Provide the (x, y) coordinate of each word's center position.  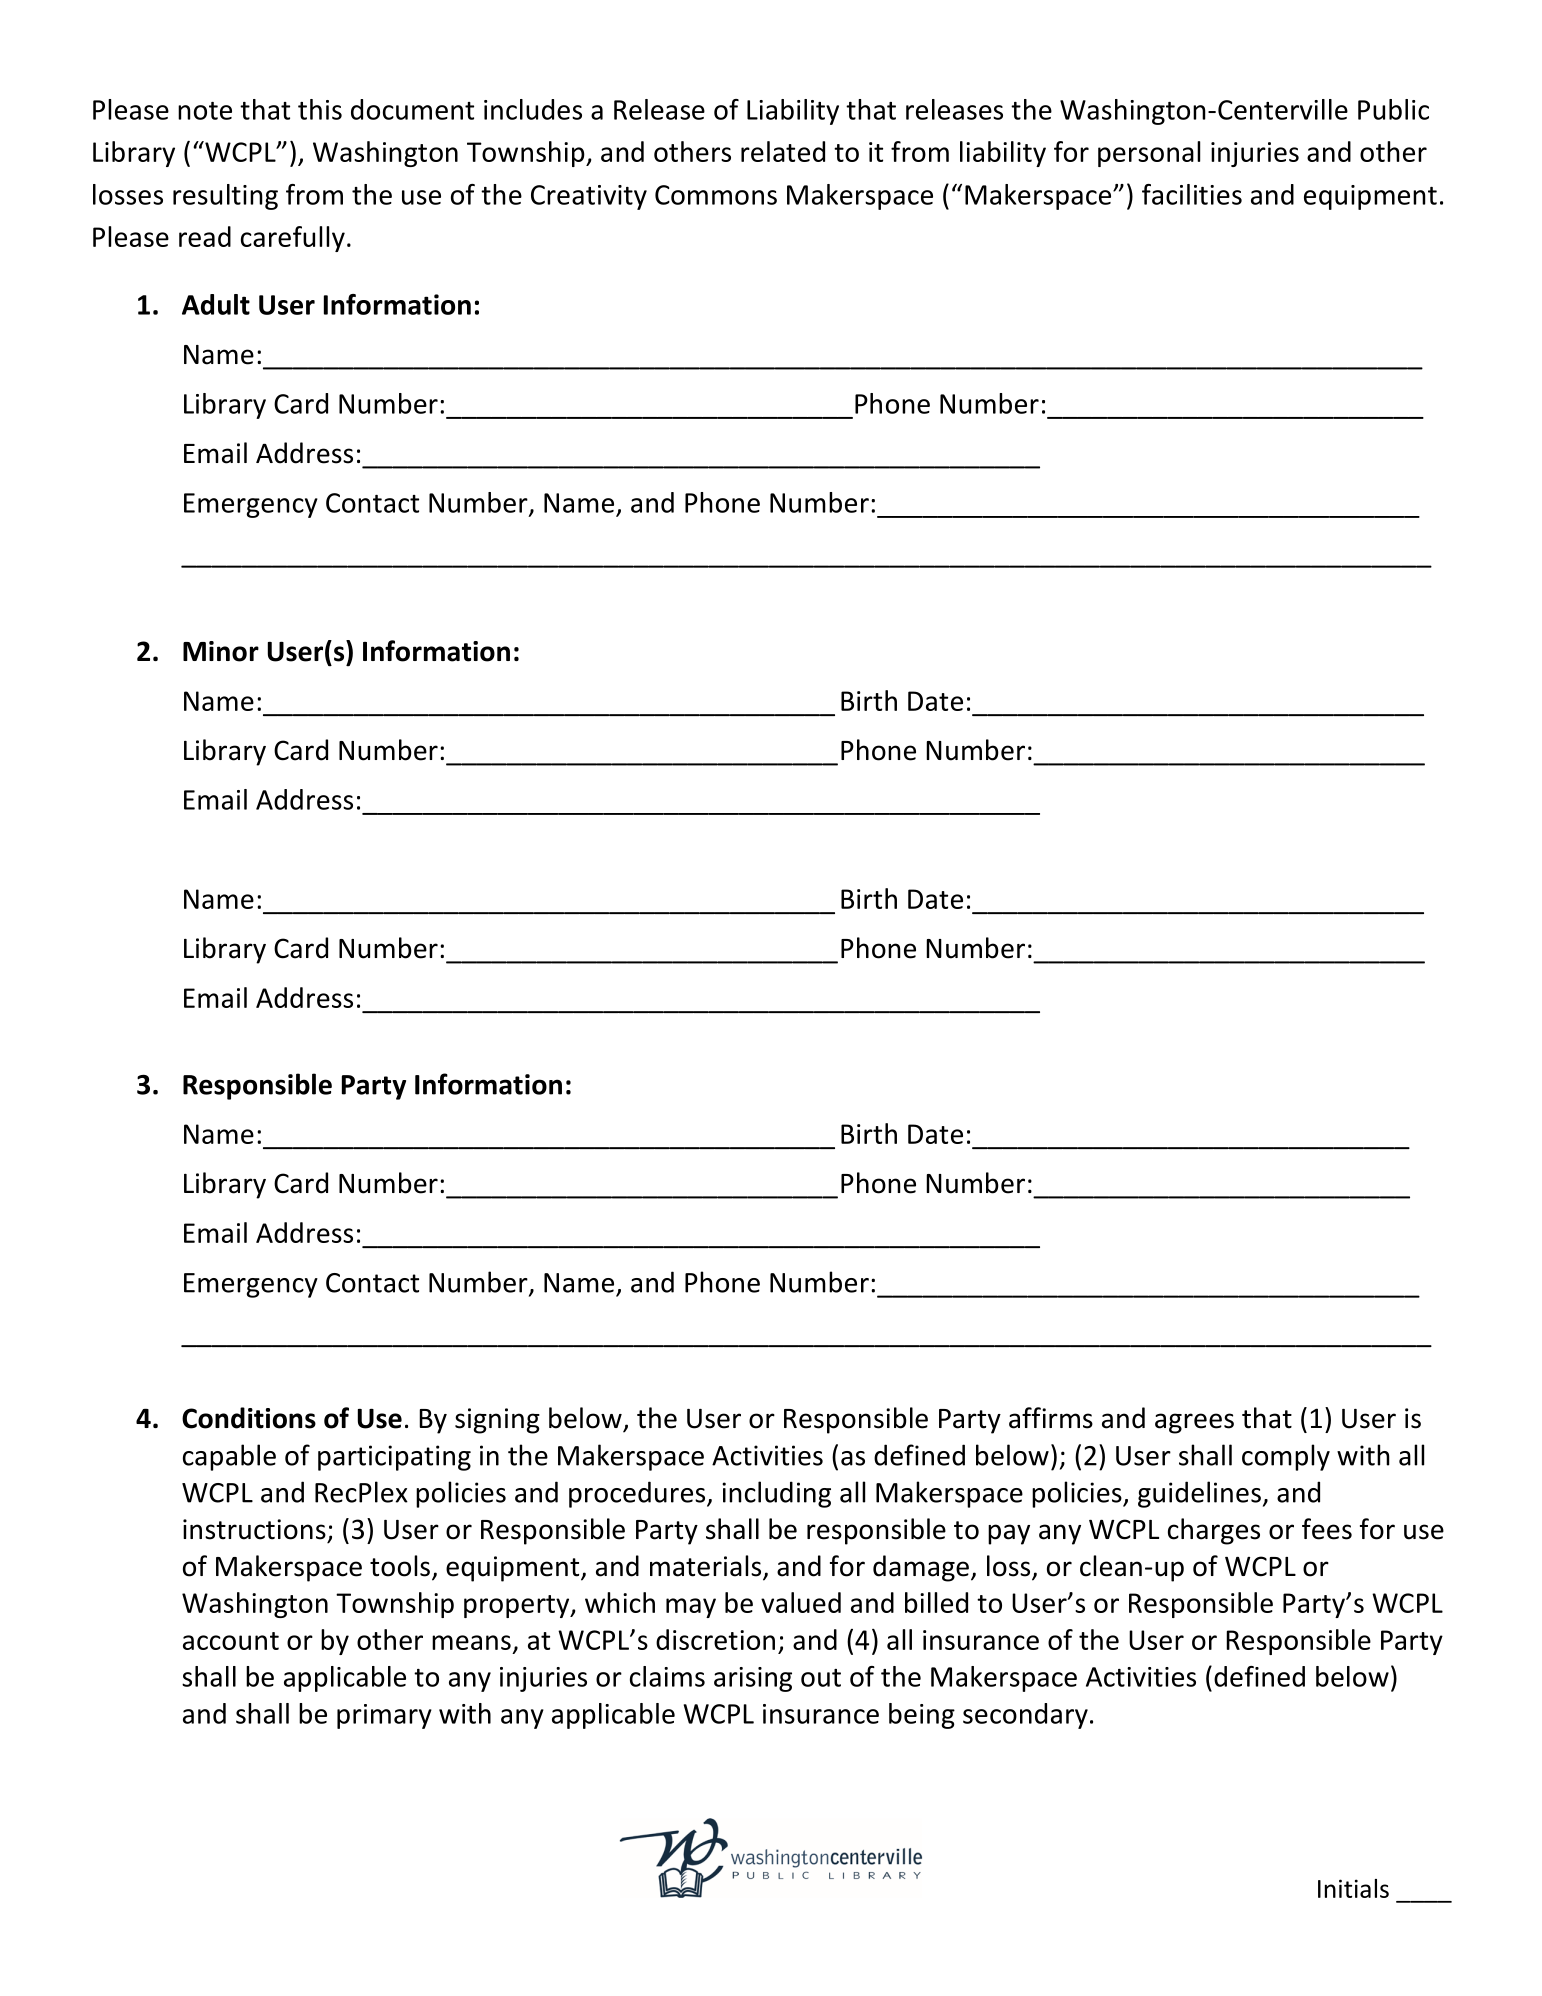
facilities (1192, 194)
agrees (1194, 1423)
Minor (221, 651)
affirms (1051, 1418)
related (783, 151)
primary (384, 1716)
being (922, 1716)
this (320, 109)
